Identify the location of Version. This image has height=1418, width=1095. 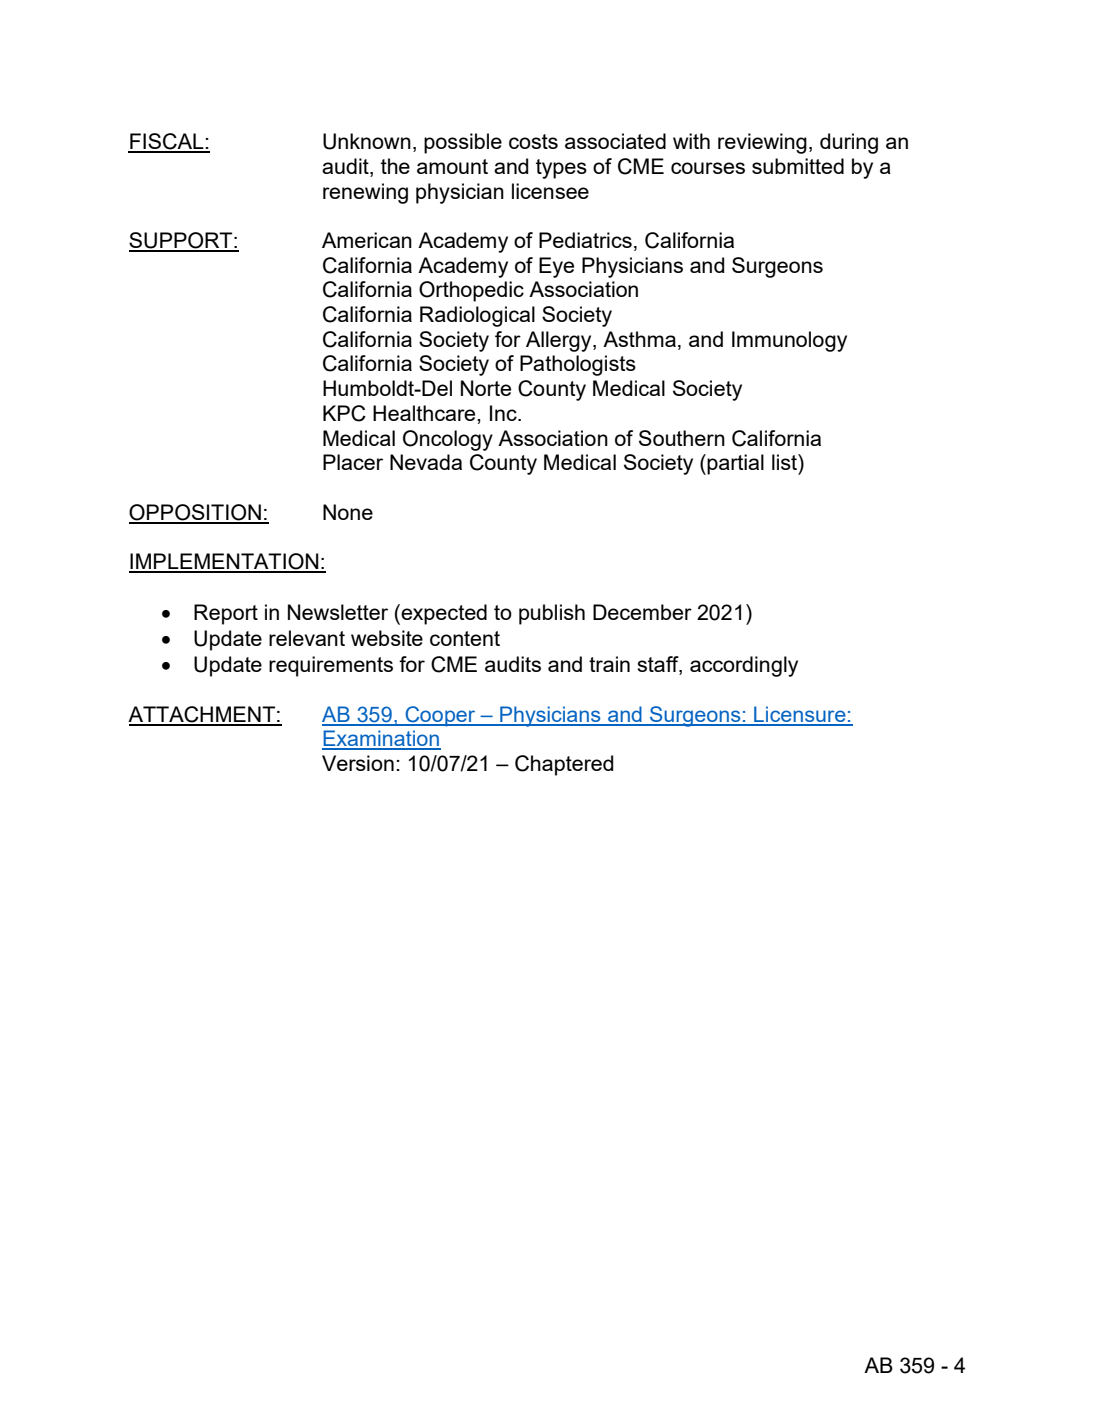
(358, 763).
